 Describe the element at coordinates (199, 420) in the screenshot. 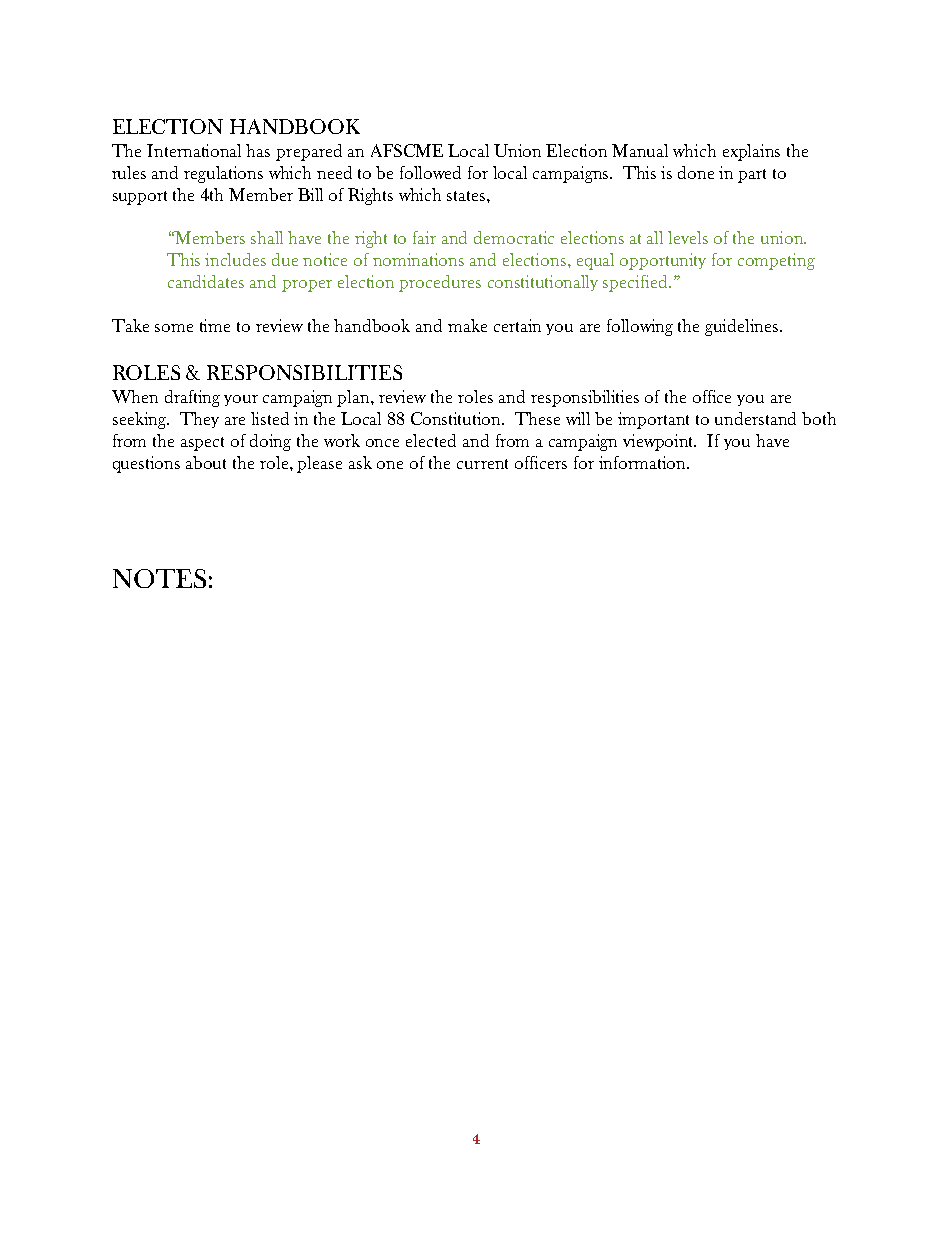

I see `They` at that location.
